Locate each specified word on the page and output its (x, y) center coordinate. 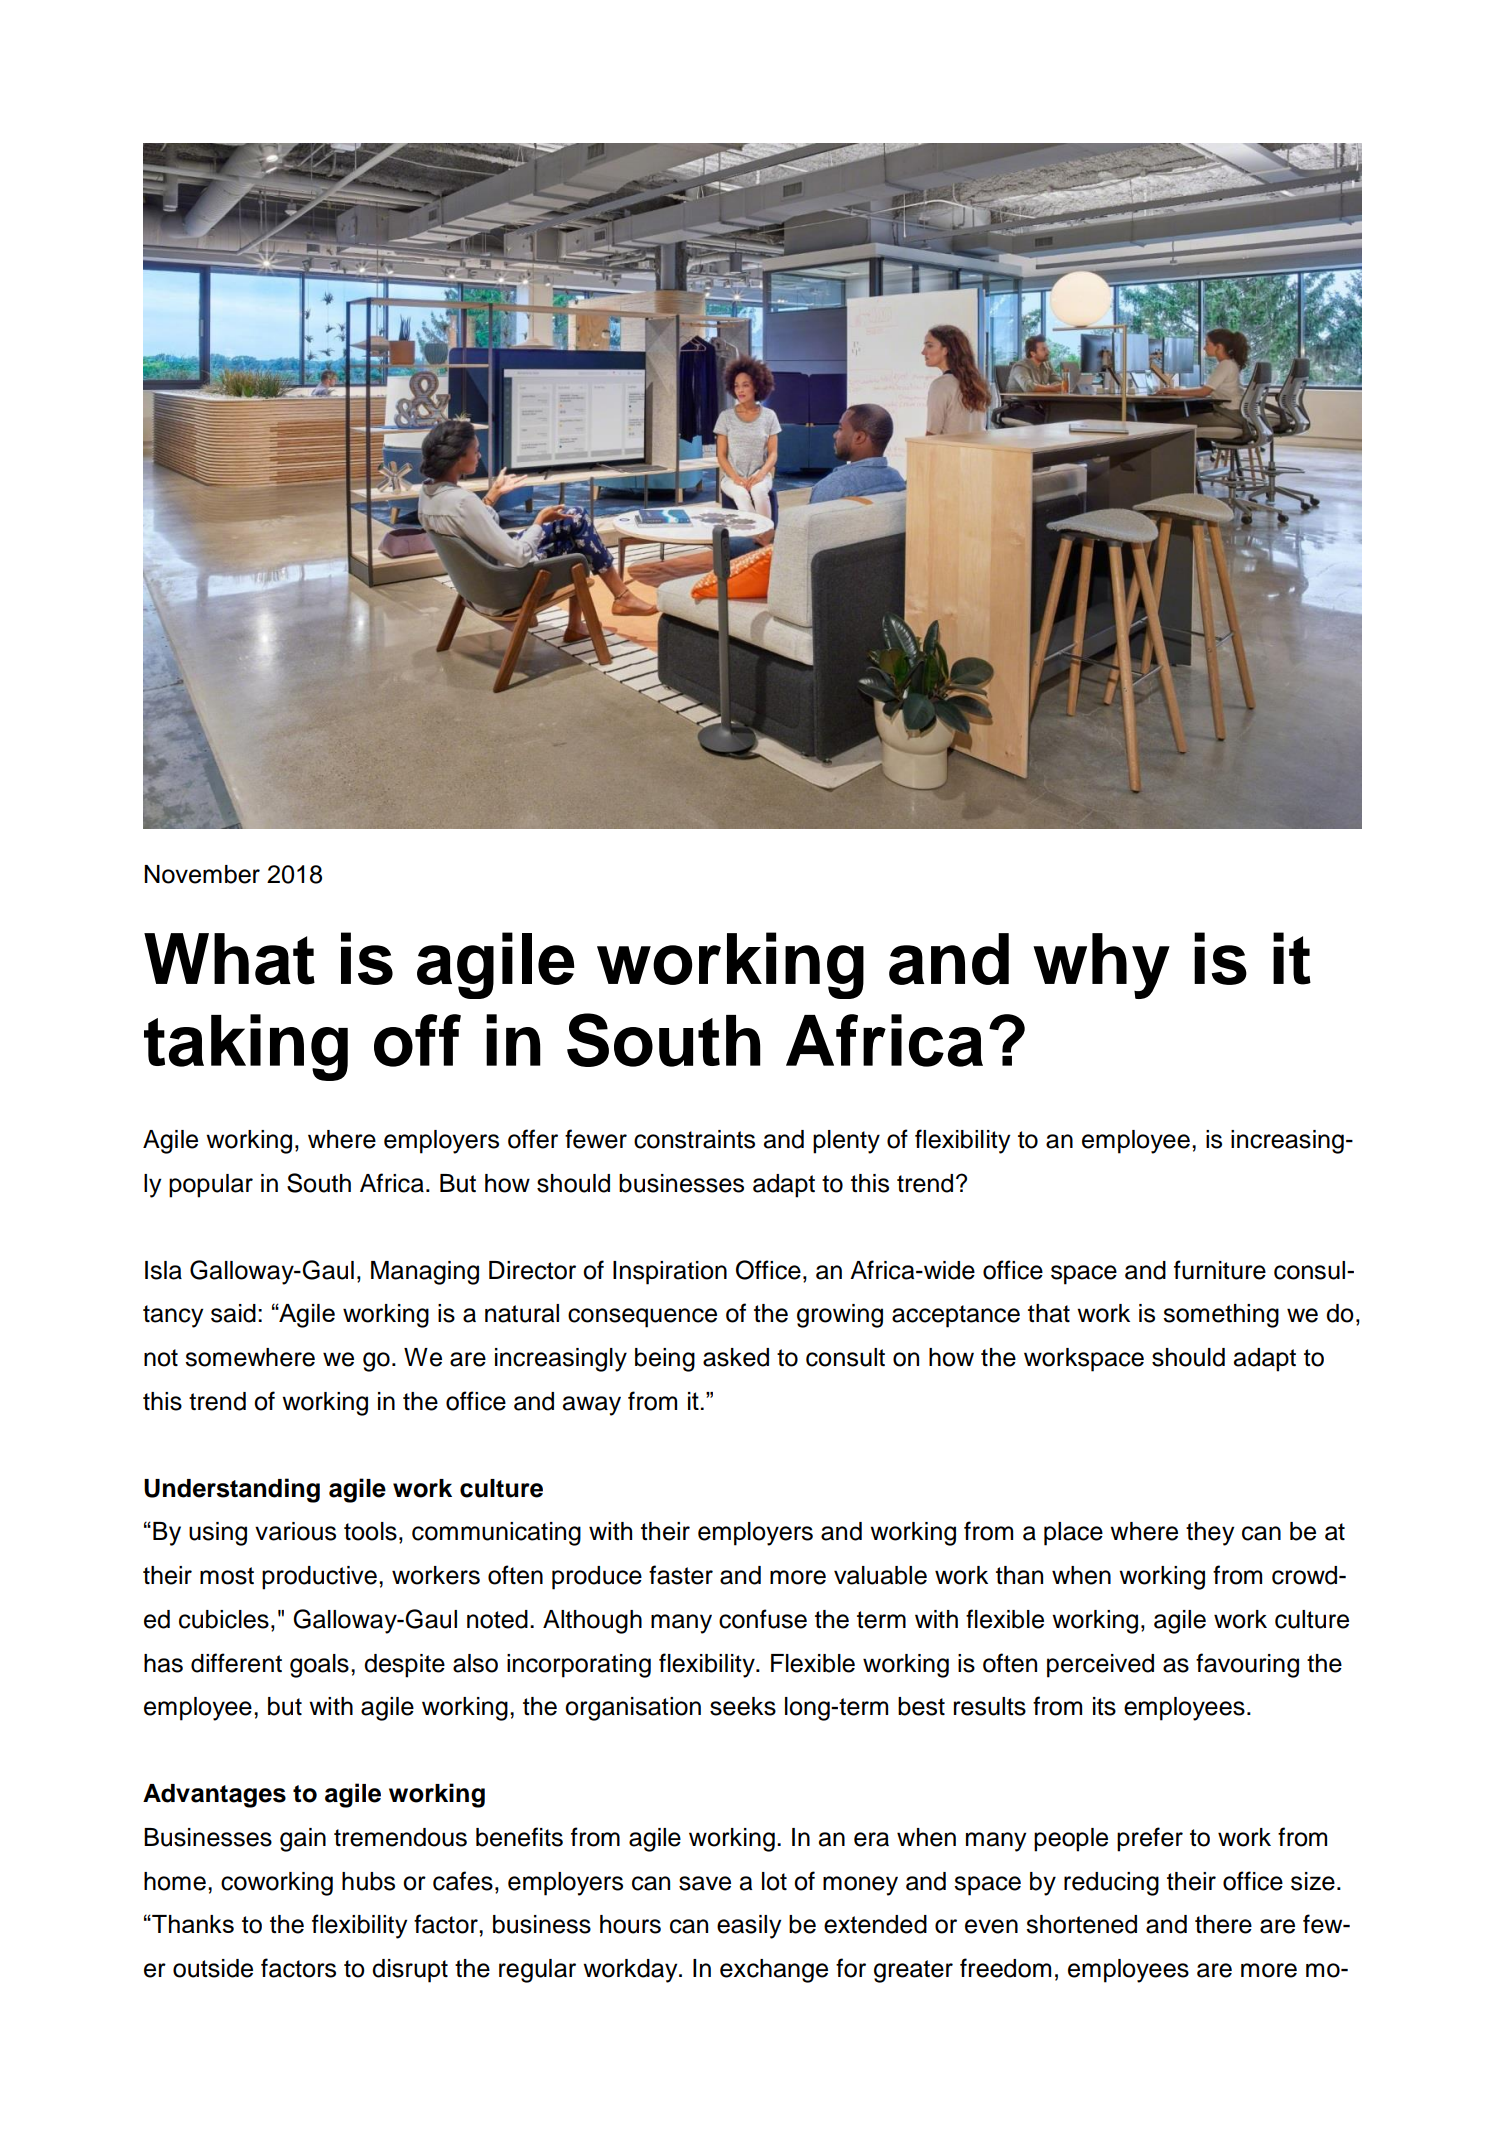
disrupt (410, 1971)
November (202, 874)
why (1101, 966)
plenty (846, 1142)
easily (749, 1927)
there (1223, 1924)
